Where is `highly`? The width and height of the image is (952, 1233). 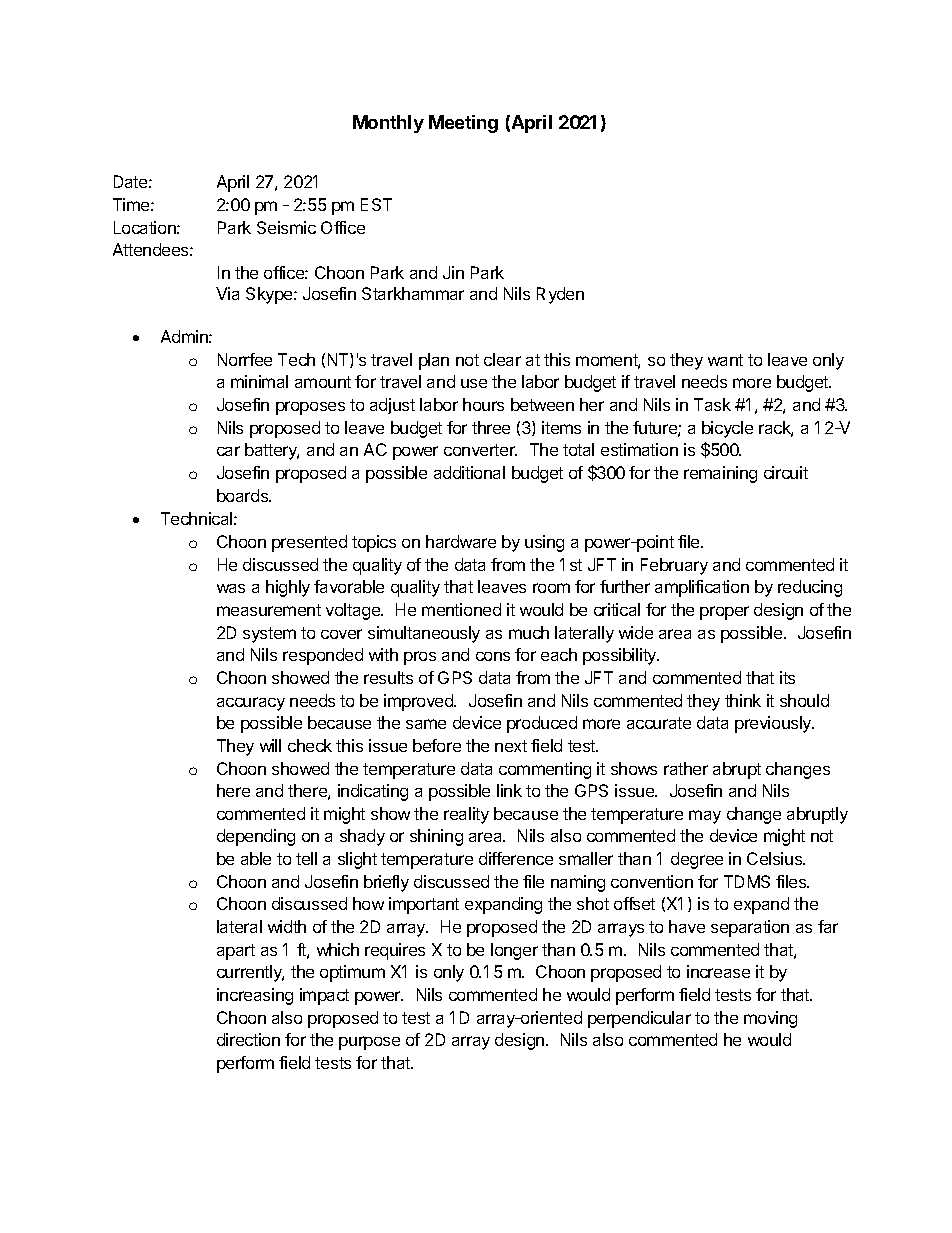
highly is located at coordinates (288, 588).
